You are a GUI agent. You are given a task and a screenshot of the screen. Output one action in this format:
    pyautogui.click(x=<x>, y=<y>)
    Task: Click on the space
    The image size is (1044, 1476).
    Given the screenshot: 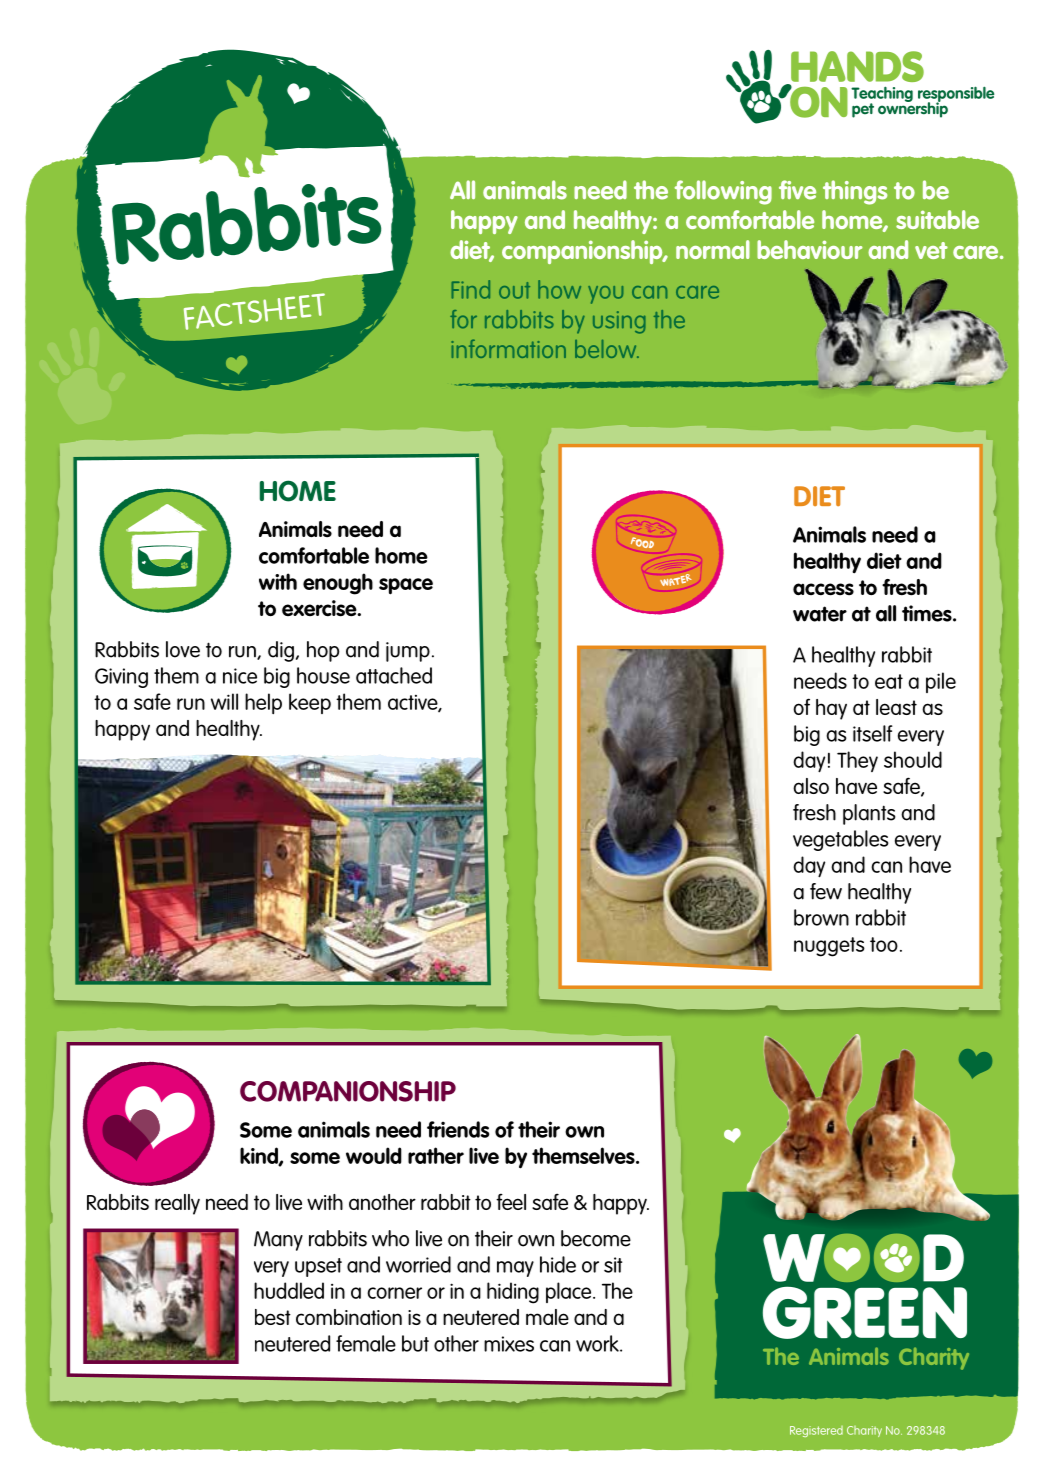 What is the action you would take?
    pyautogui.click(x=406, y=586)
